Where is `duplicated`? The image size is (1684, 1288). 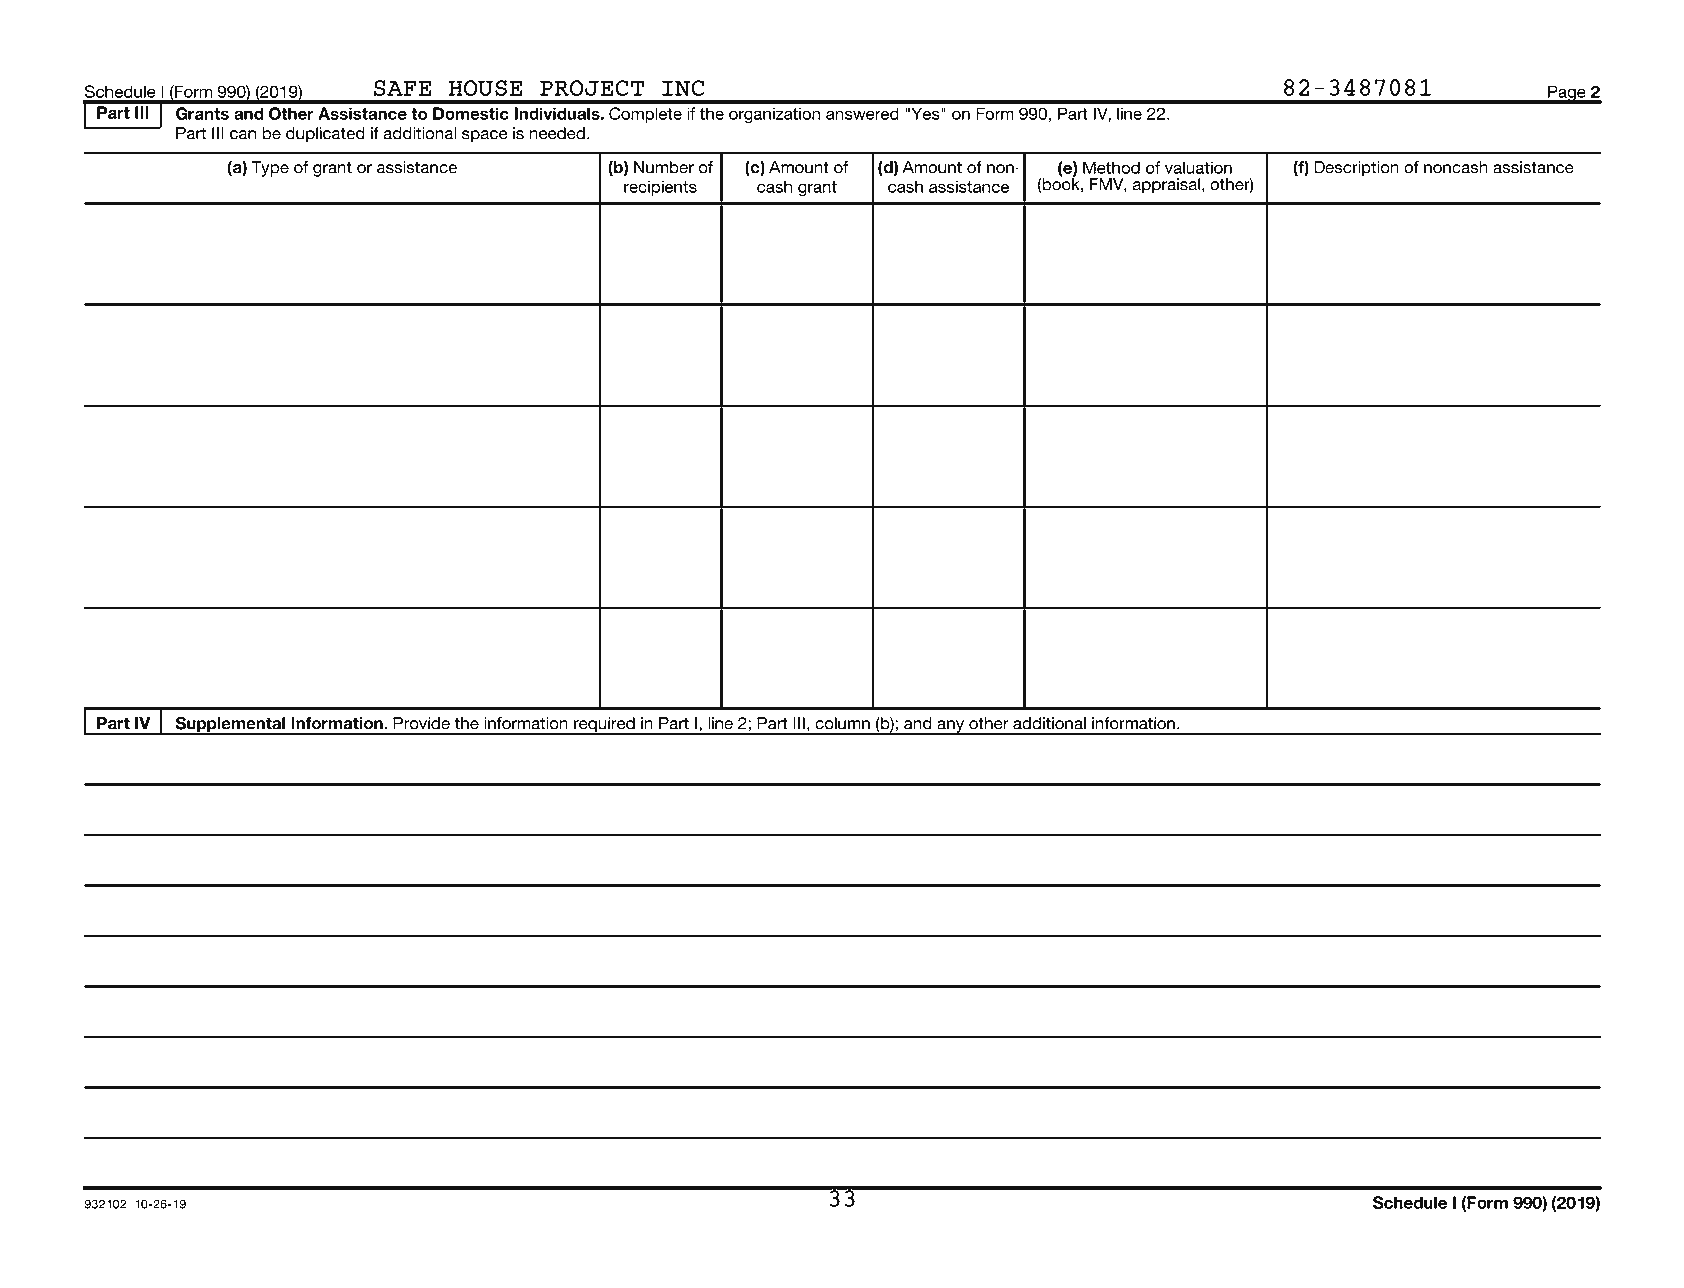 duplicated is located at coordinates (325, 135).
